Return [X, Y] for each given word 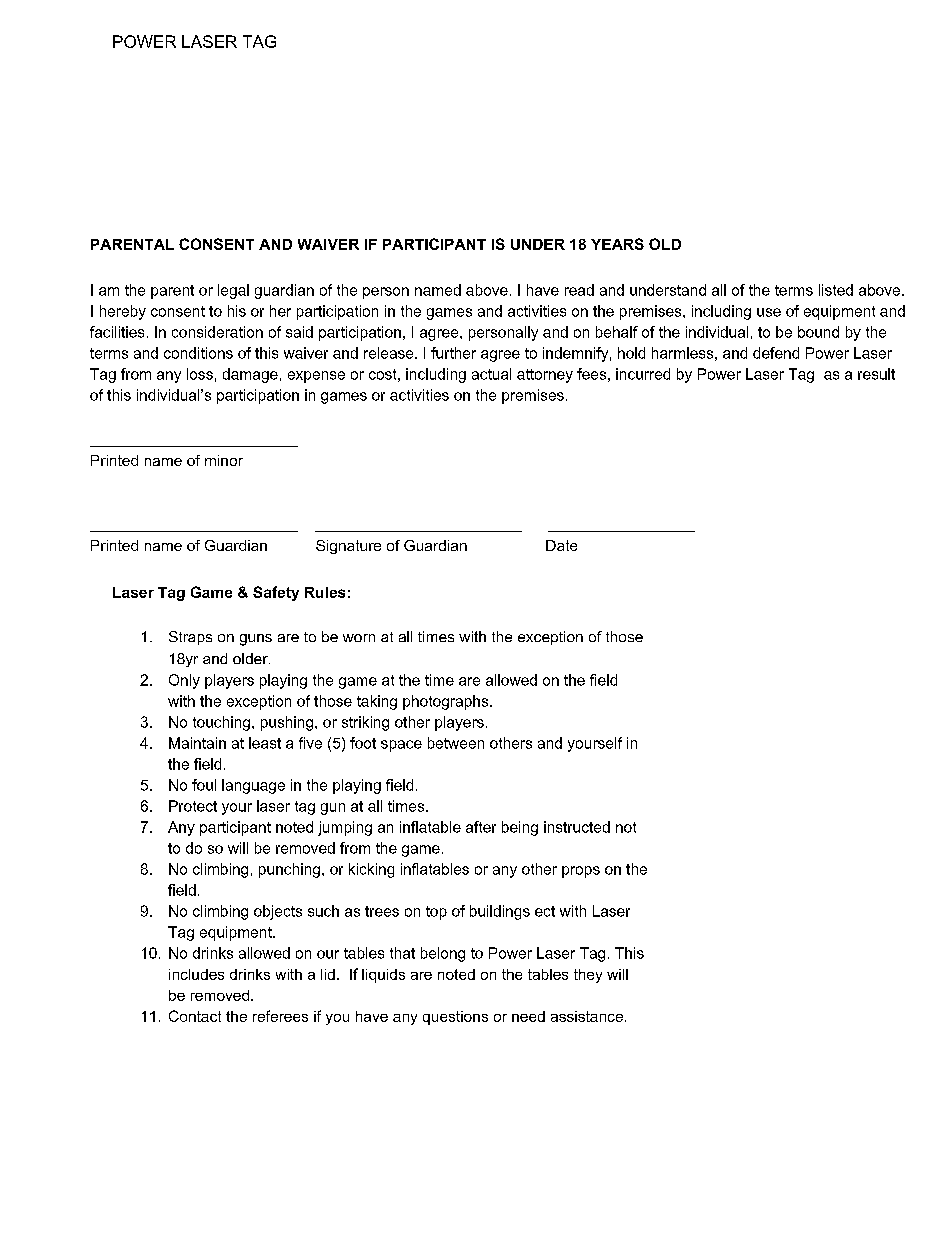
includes [196, 974]
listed [836, 290]
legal [233, 291]
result [876, 374]
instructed [577, 827]
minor [224, 460]
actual [491, 374]
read [579, 290]
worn [359, 638]
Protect [193, 806]
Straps [190, 638]
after [481, 827]
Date [561, 545]
